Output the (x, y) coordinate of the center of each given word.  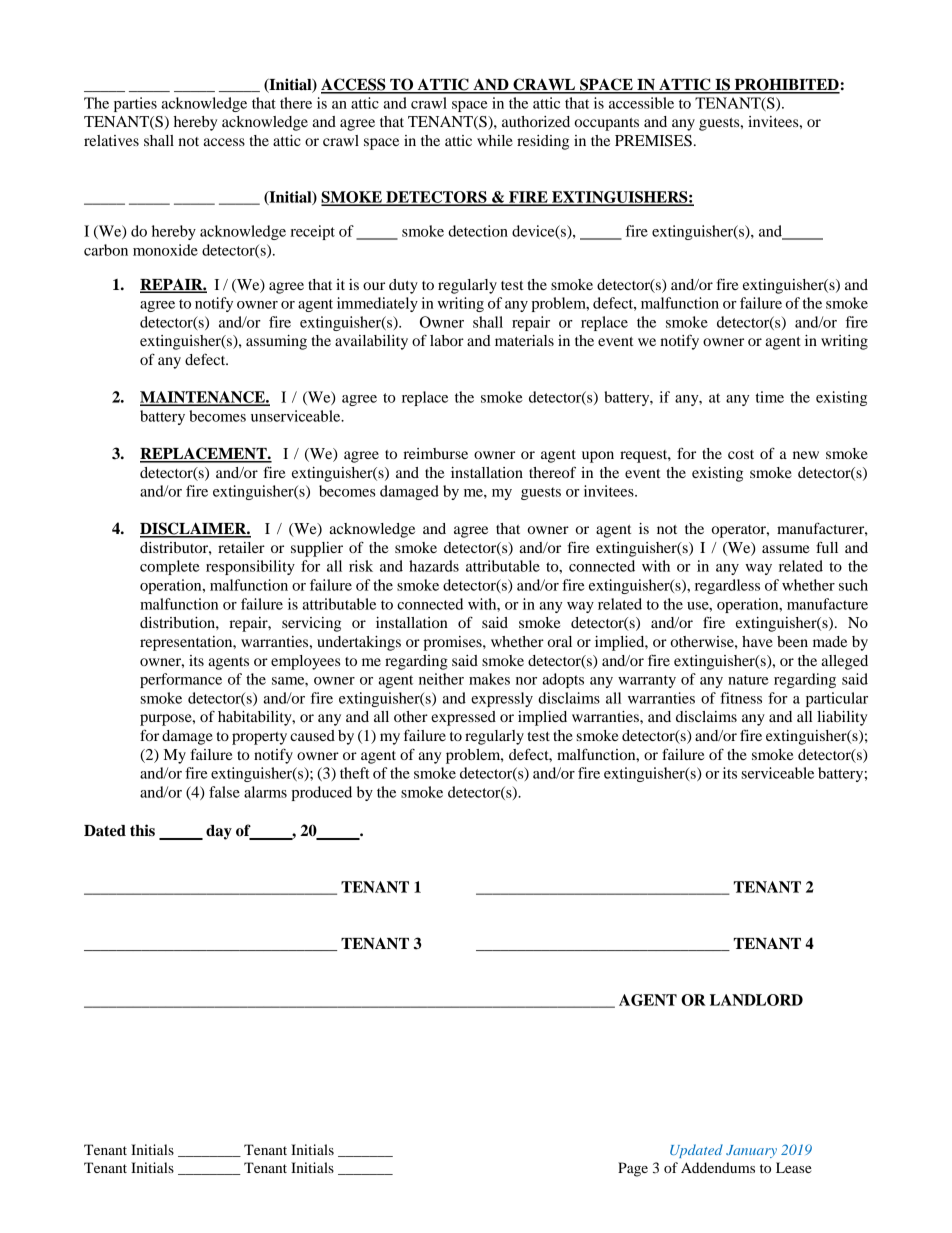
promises (453, 643)
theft (355, 773)
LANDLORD (756, 1000)
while (495, 140)
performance (181, 680)
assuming (276, 342)
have (757, 641)
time (769, 397)
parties (135, 104)
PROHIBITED (786, 85)
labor (447, 340)
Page (633, 1169)
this (142, 830)
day (219, 832)
